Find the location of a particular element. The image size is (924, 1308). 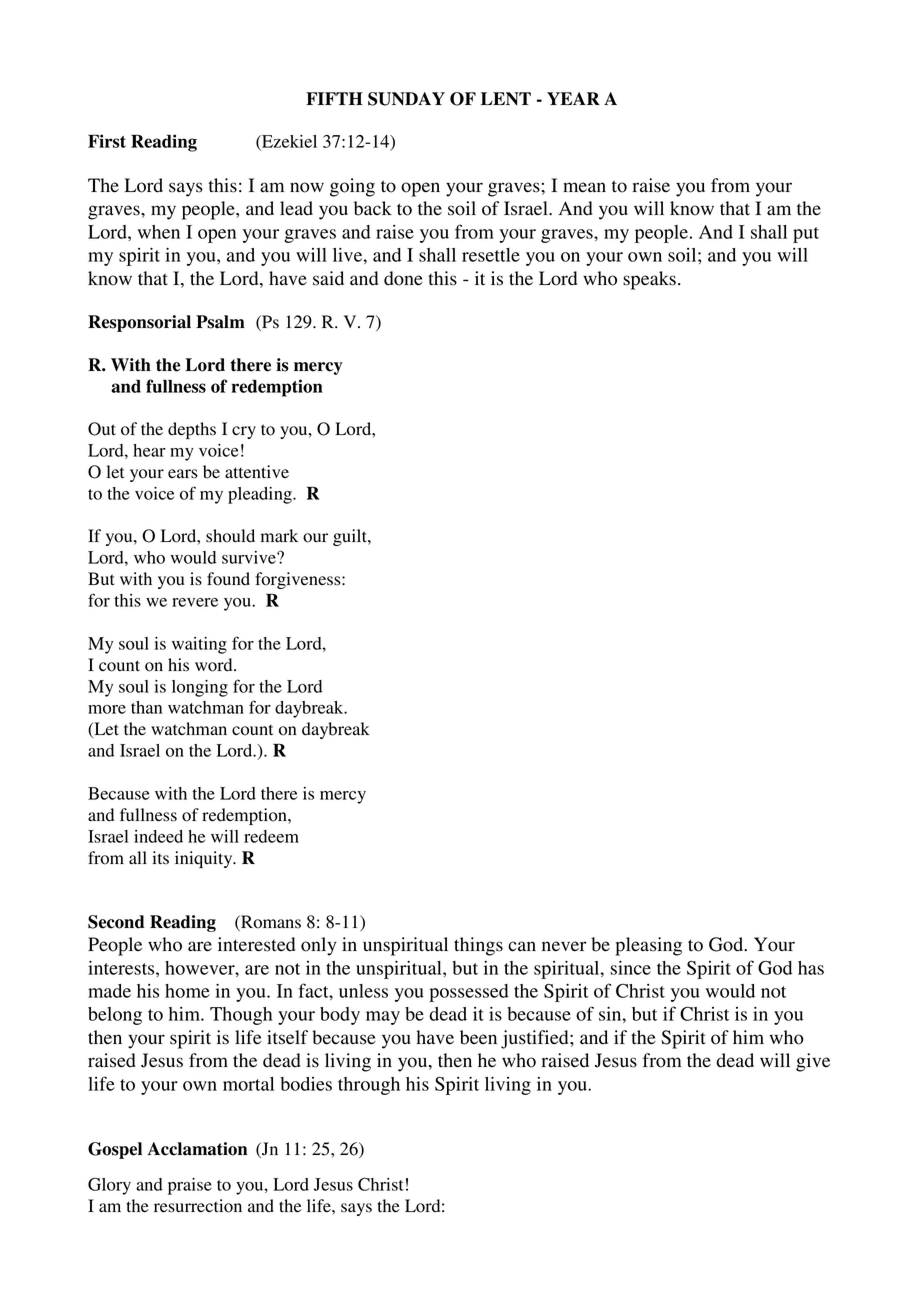

resettle is located at coordinates (491, 255).
